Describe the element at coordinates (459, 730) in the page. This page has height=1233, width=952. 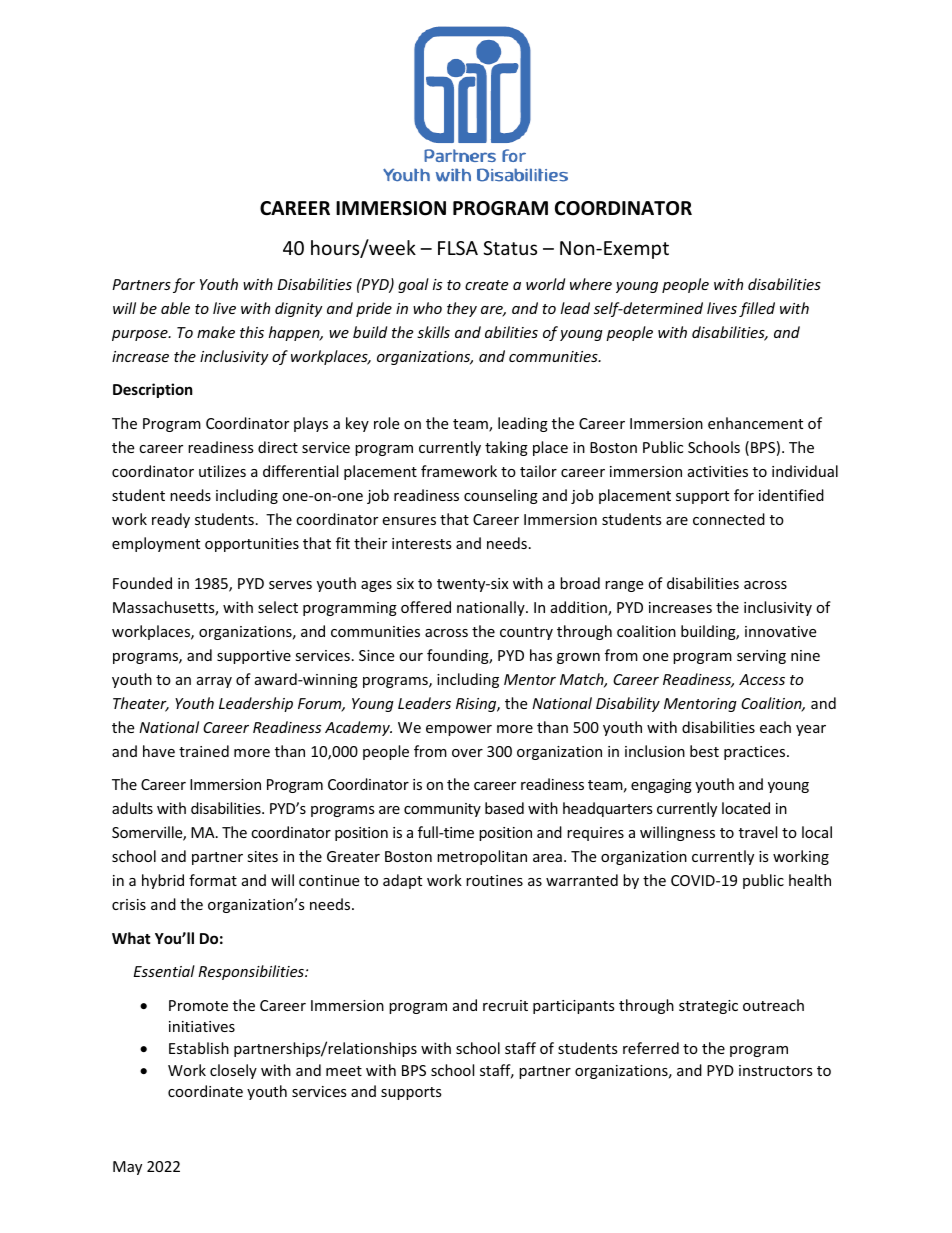
I see `empower` at that location.
